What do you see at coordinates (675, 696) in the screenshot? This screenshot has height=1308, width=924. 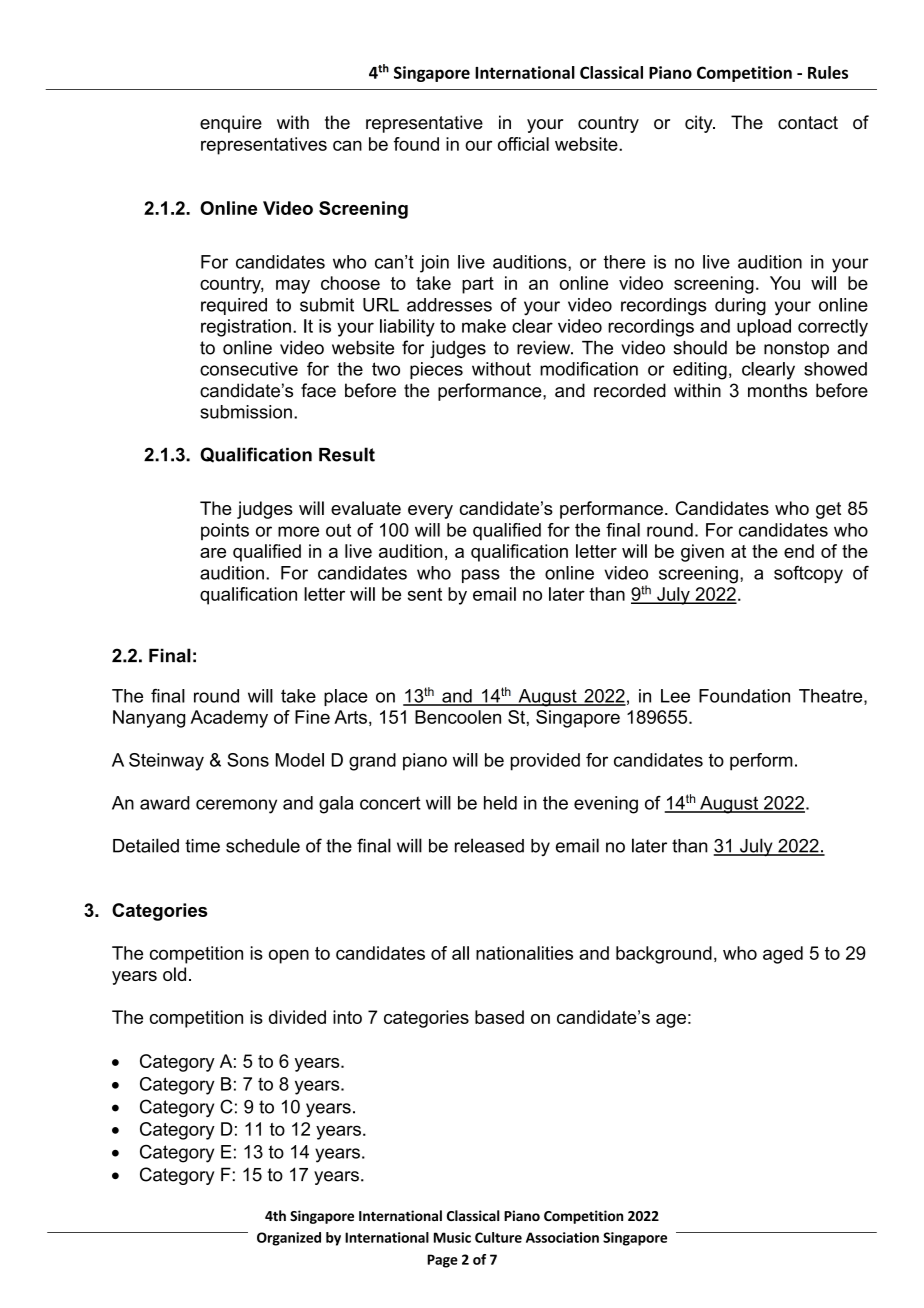 I see `Lee` at bounding box center [675, 696].
